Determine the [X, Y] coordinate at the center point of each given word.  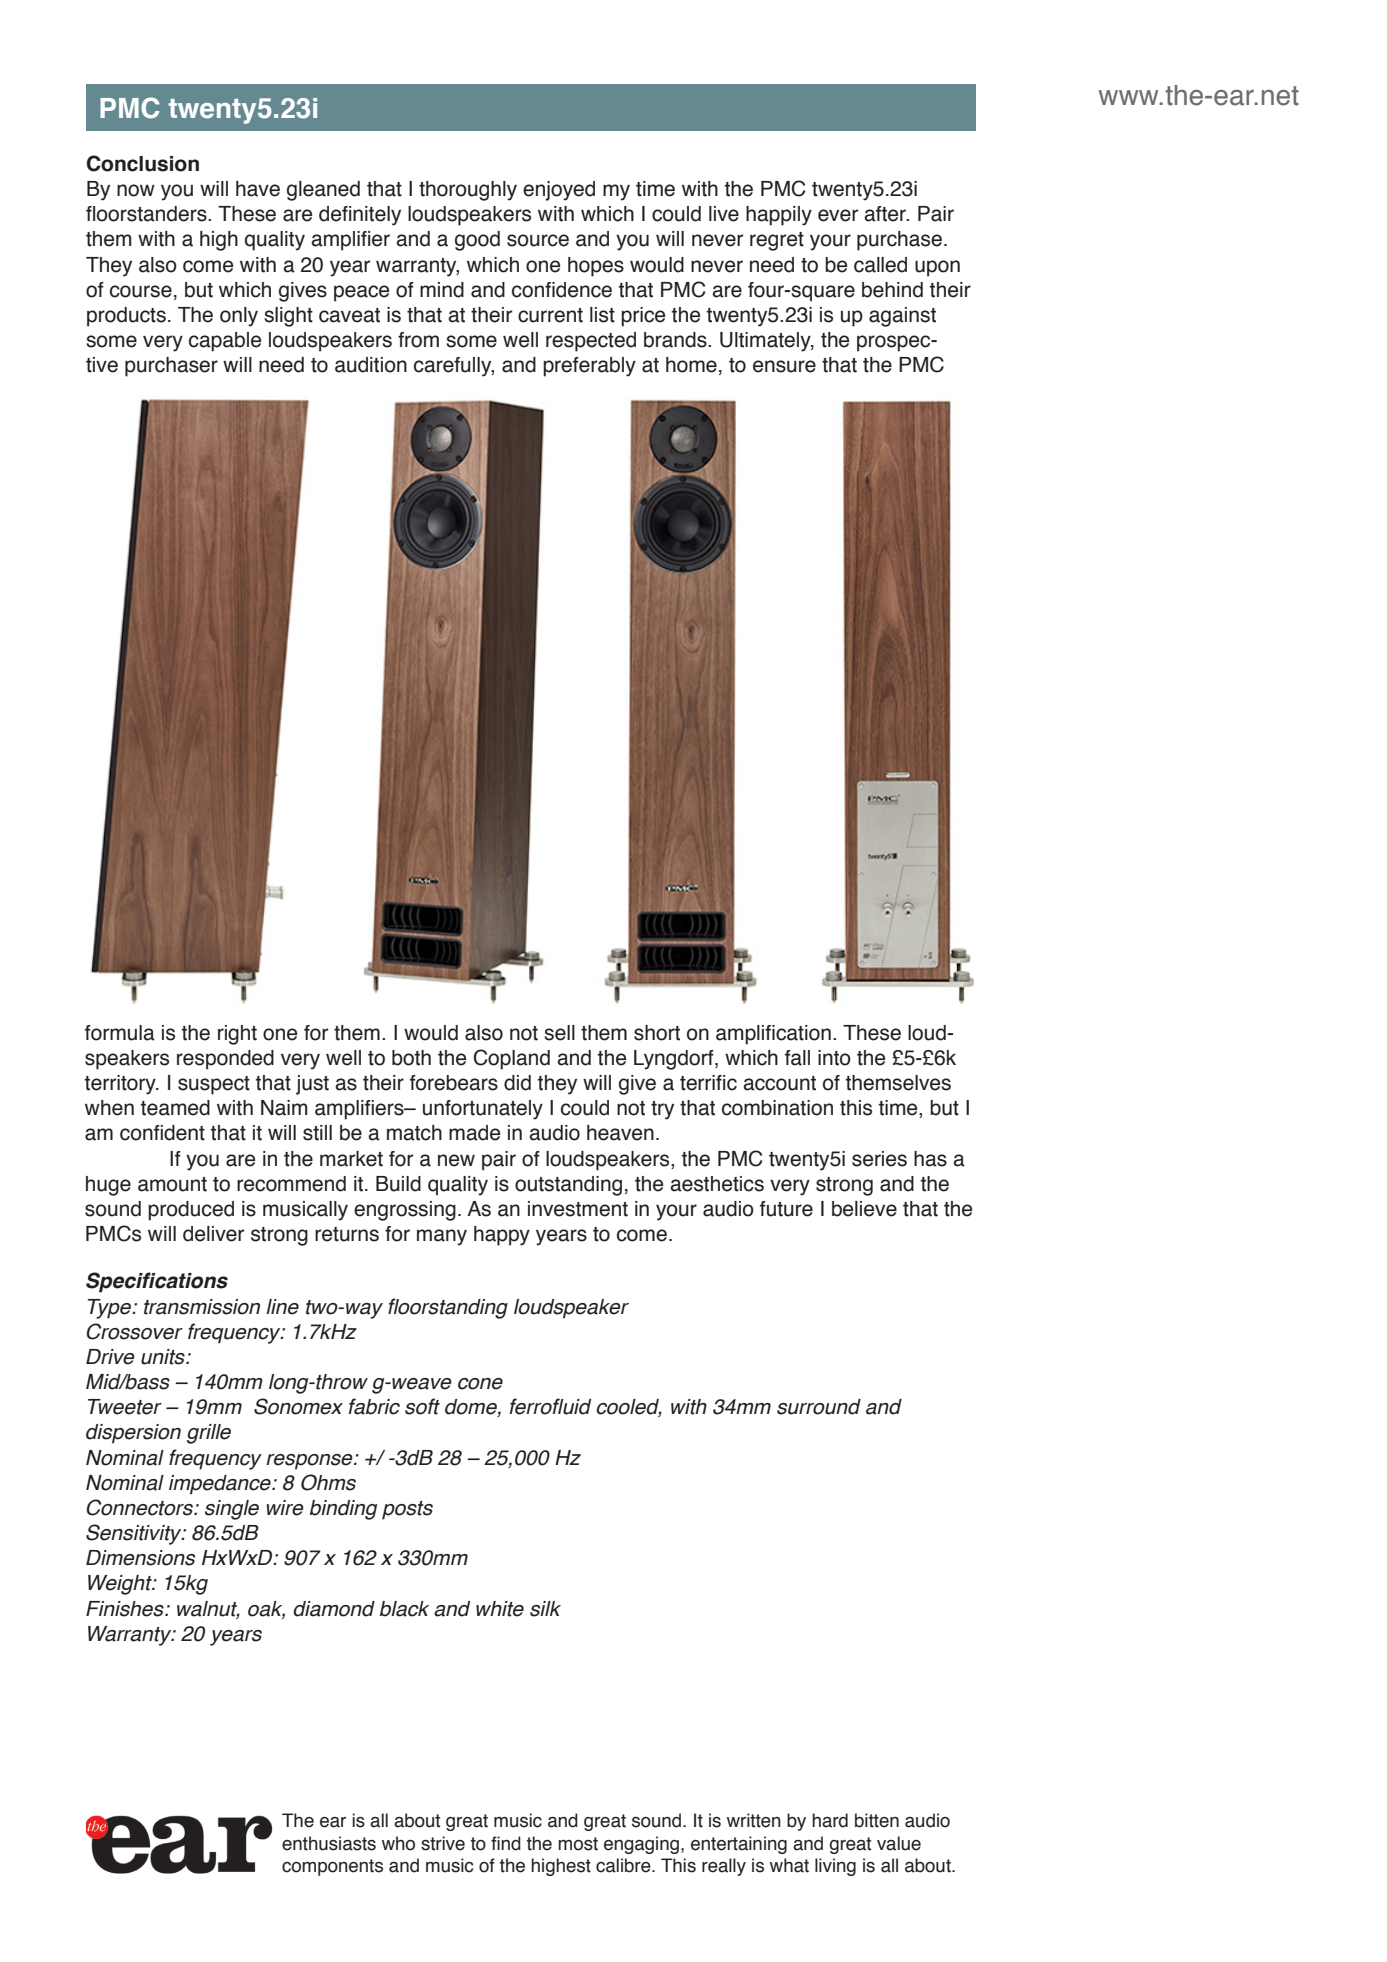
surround [819, 1407]
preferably [589, 367]
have [258, 189]
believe [864, 1209]
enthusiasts [329, 1843]
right [237, 1035]
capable [225, 342]
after [886, 214]
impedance [221, 1485]
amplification [773, 1035]
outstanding [568, 1186]
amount [172, 1184]
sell [559, 1033]
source [538, 240]
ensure [784, 366]
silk [545, 1609]
